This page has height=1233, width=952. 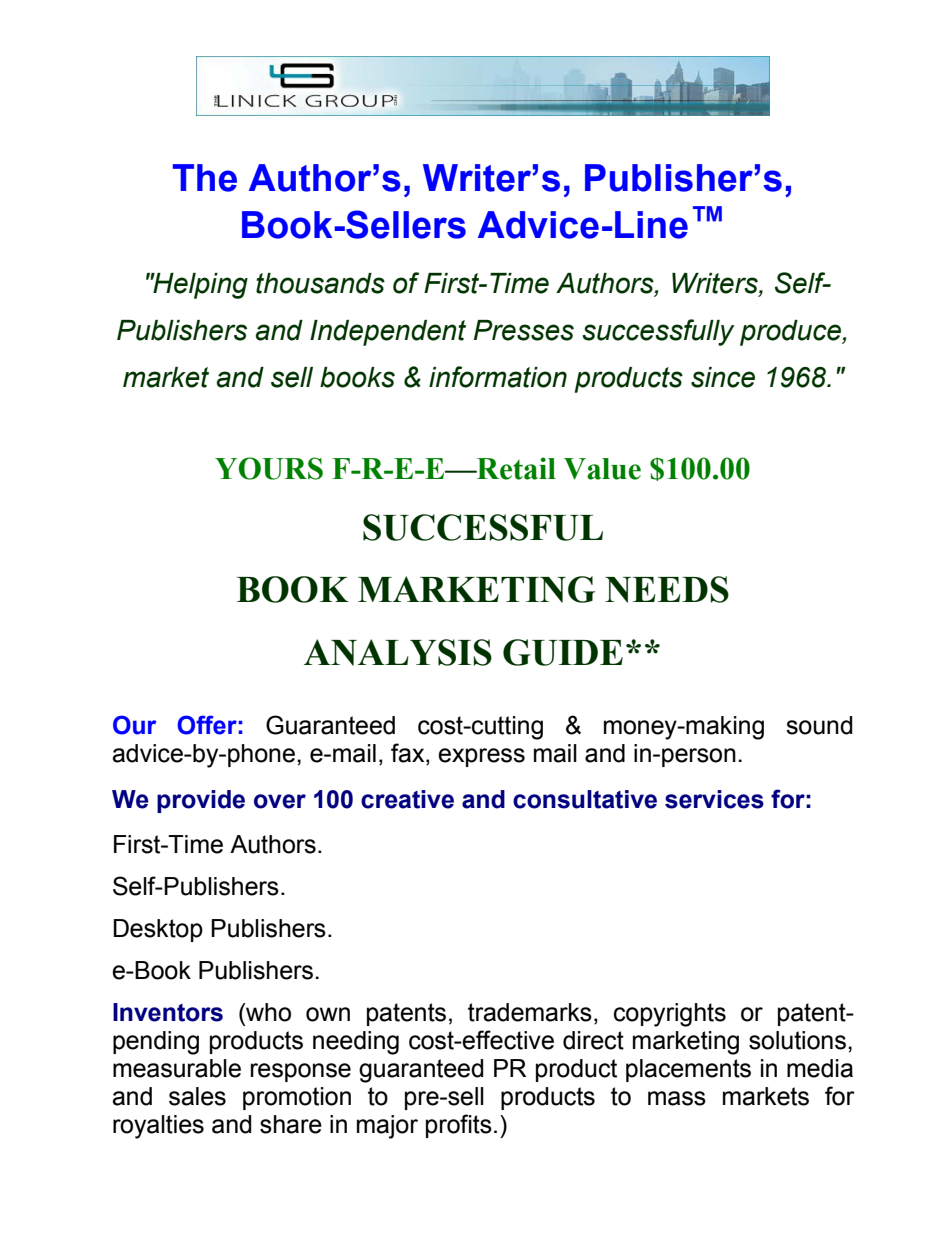 I want to click on profits, so click(x=459, y=1126).
